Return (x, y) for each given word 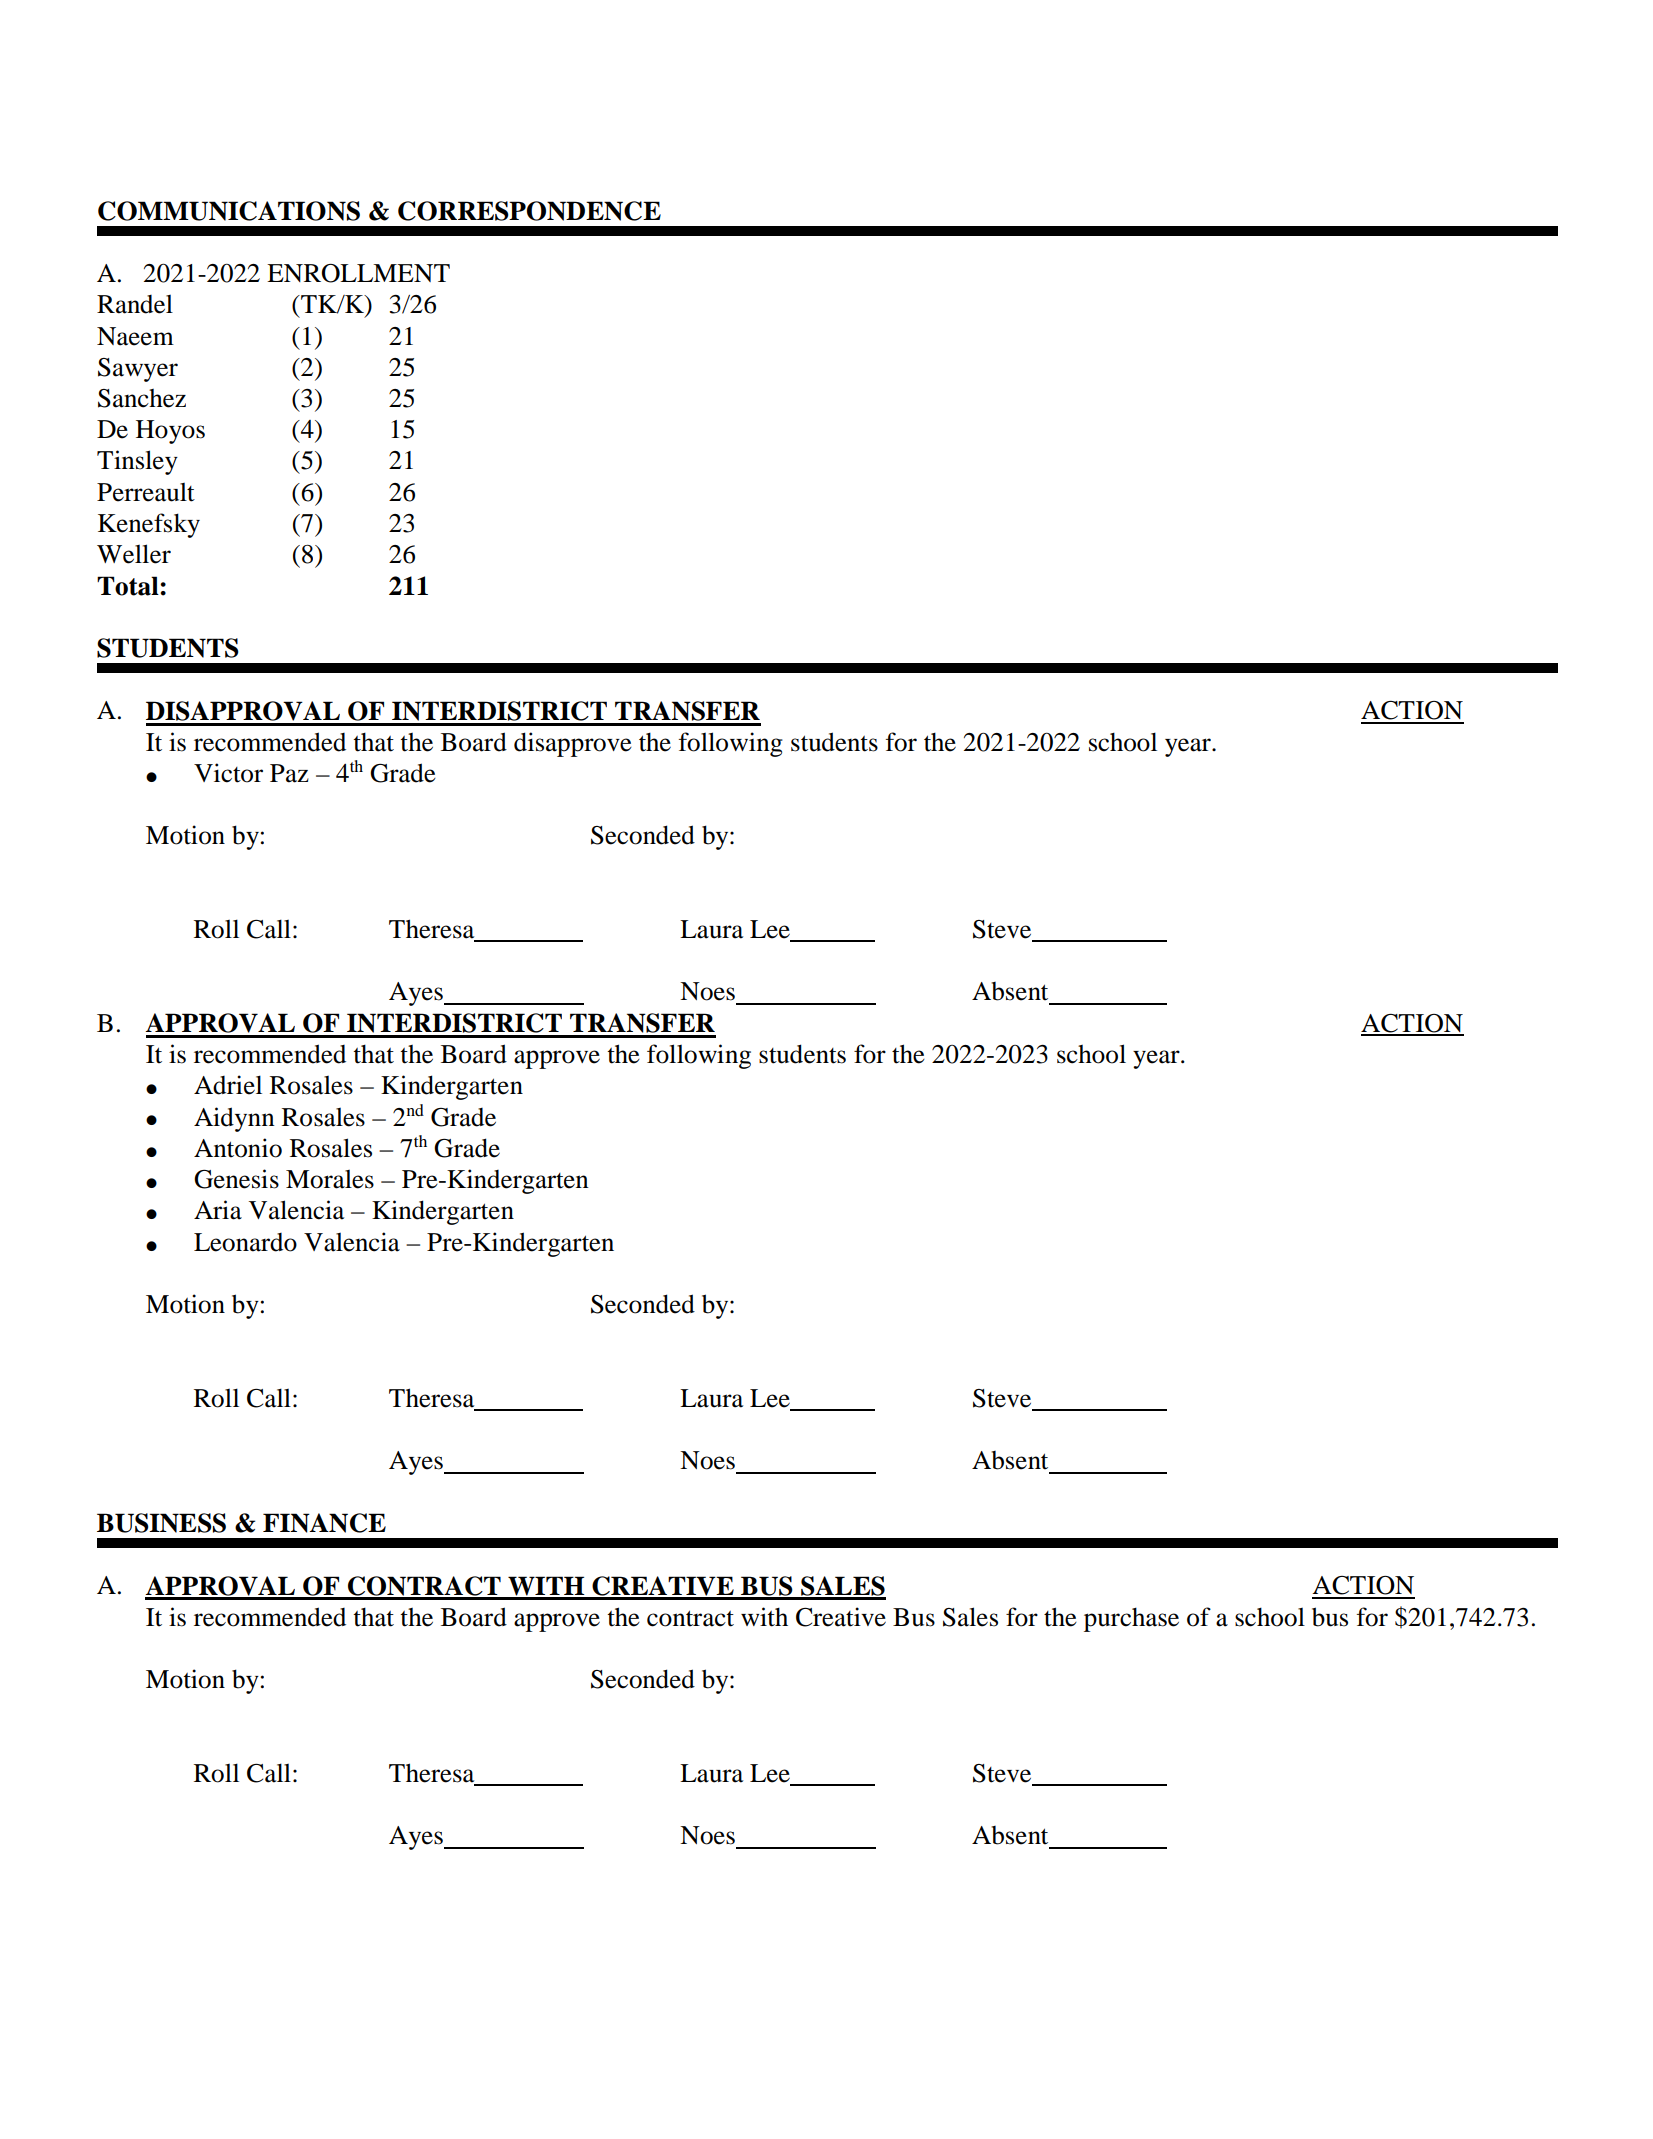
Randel (135, 304)
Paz (289, 773)
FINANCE (324, 1523)
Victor (228, 773)
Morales (330, 1179)
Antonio (238, 1148)
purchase (1131, 1620)
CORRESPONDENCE (529, 211)
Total (129, 586)
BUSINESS (161, 1523)
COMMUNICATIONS (229, 211)
